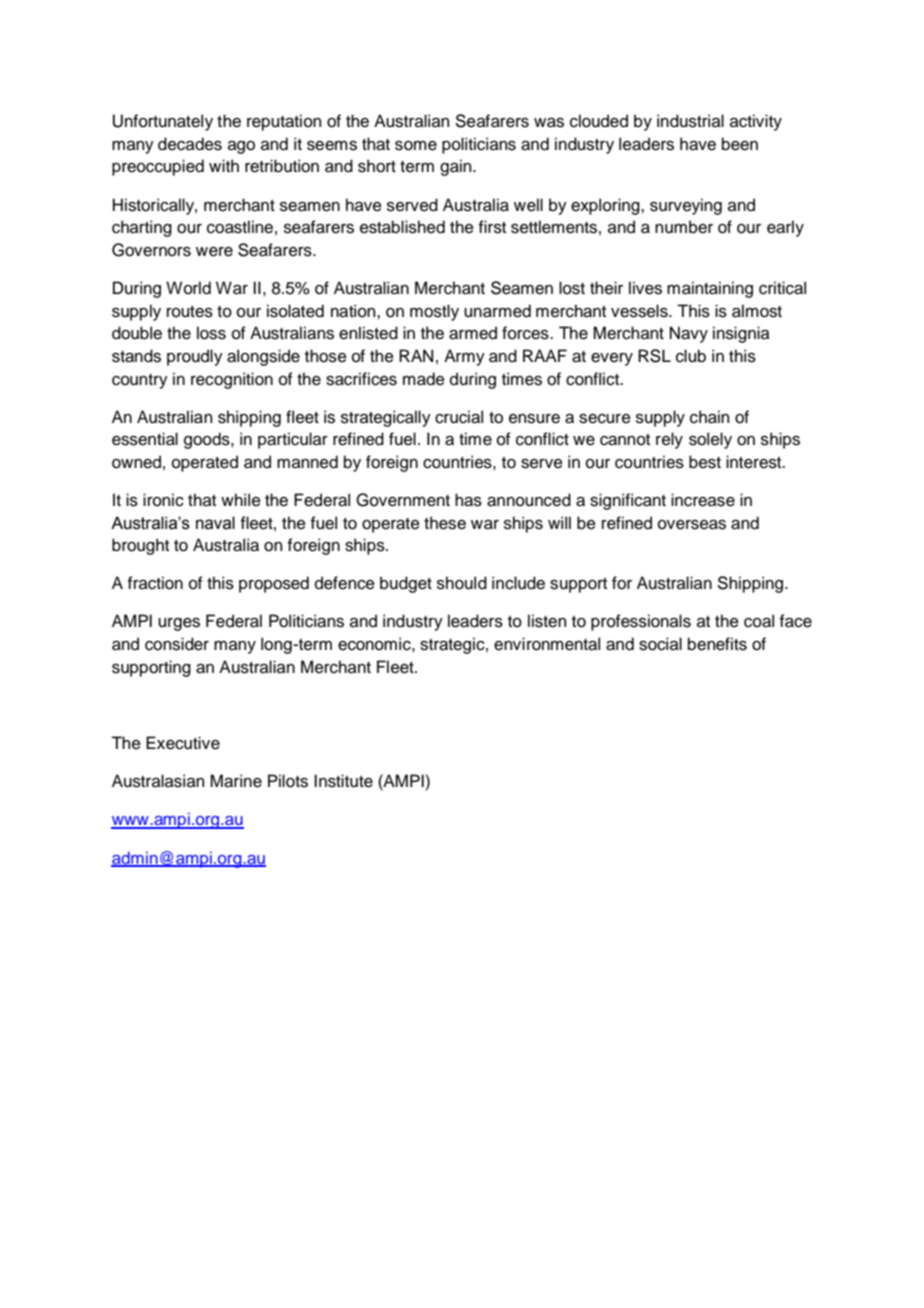 This screenshot has height=1308, width=924. I want to click on coal, so click(759, 621).
